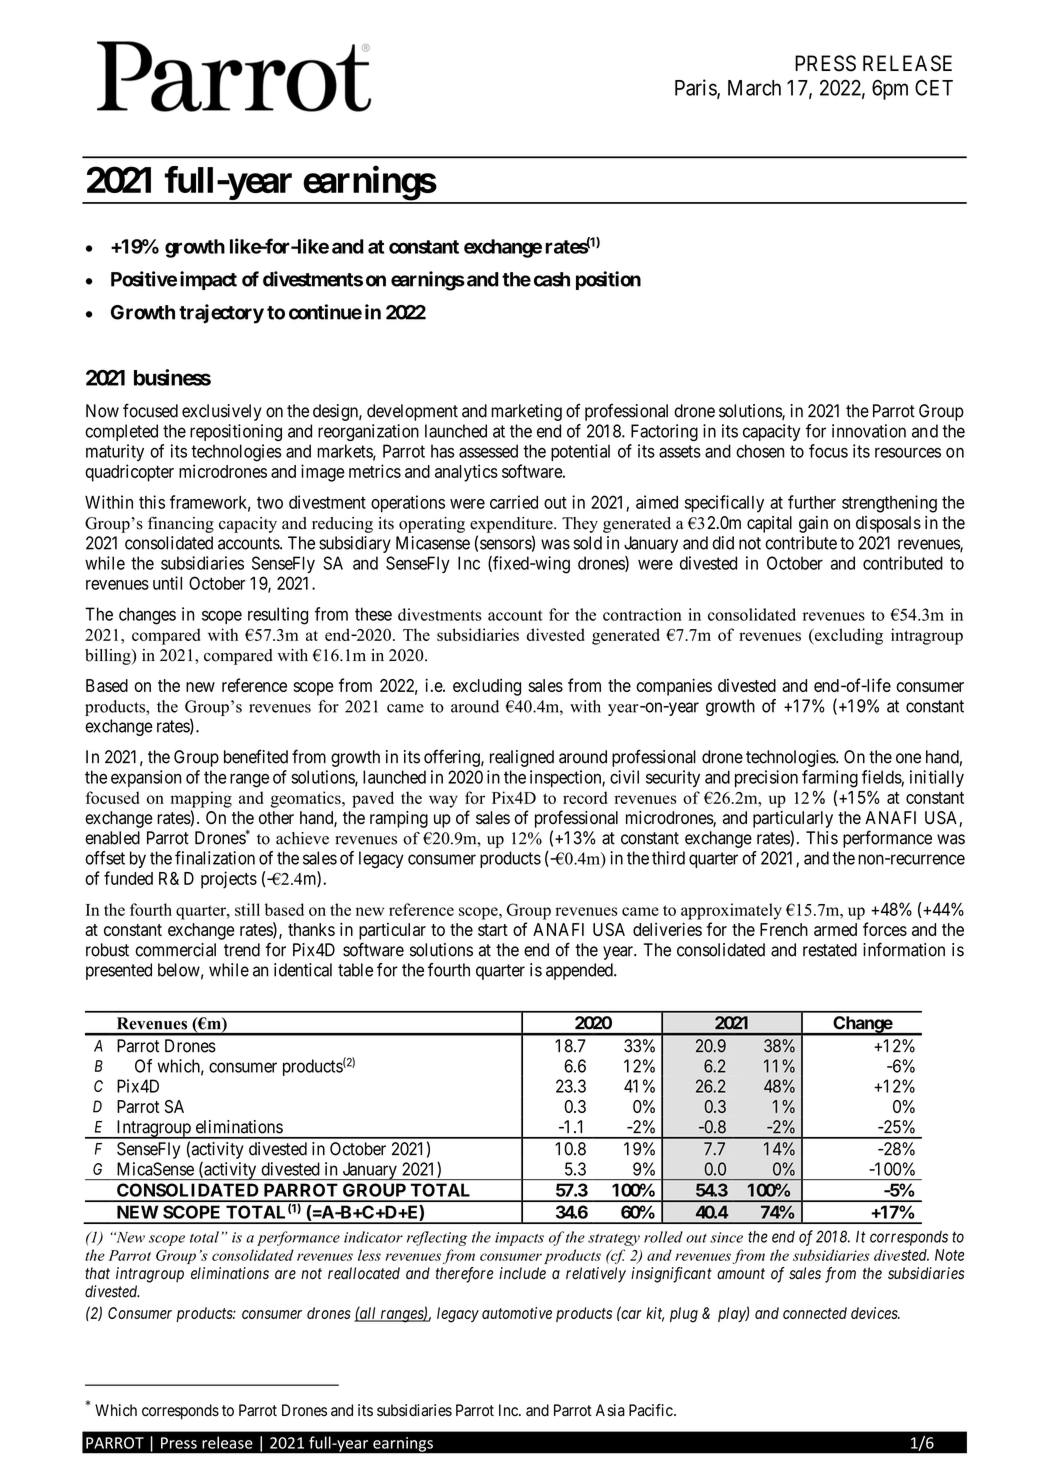 Image resolution: width=1049 pixels, height=1483 pixels. I want to click on CET, so click(934, 87).
